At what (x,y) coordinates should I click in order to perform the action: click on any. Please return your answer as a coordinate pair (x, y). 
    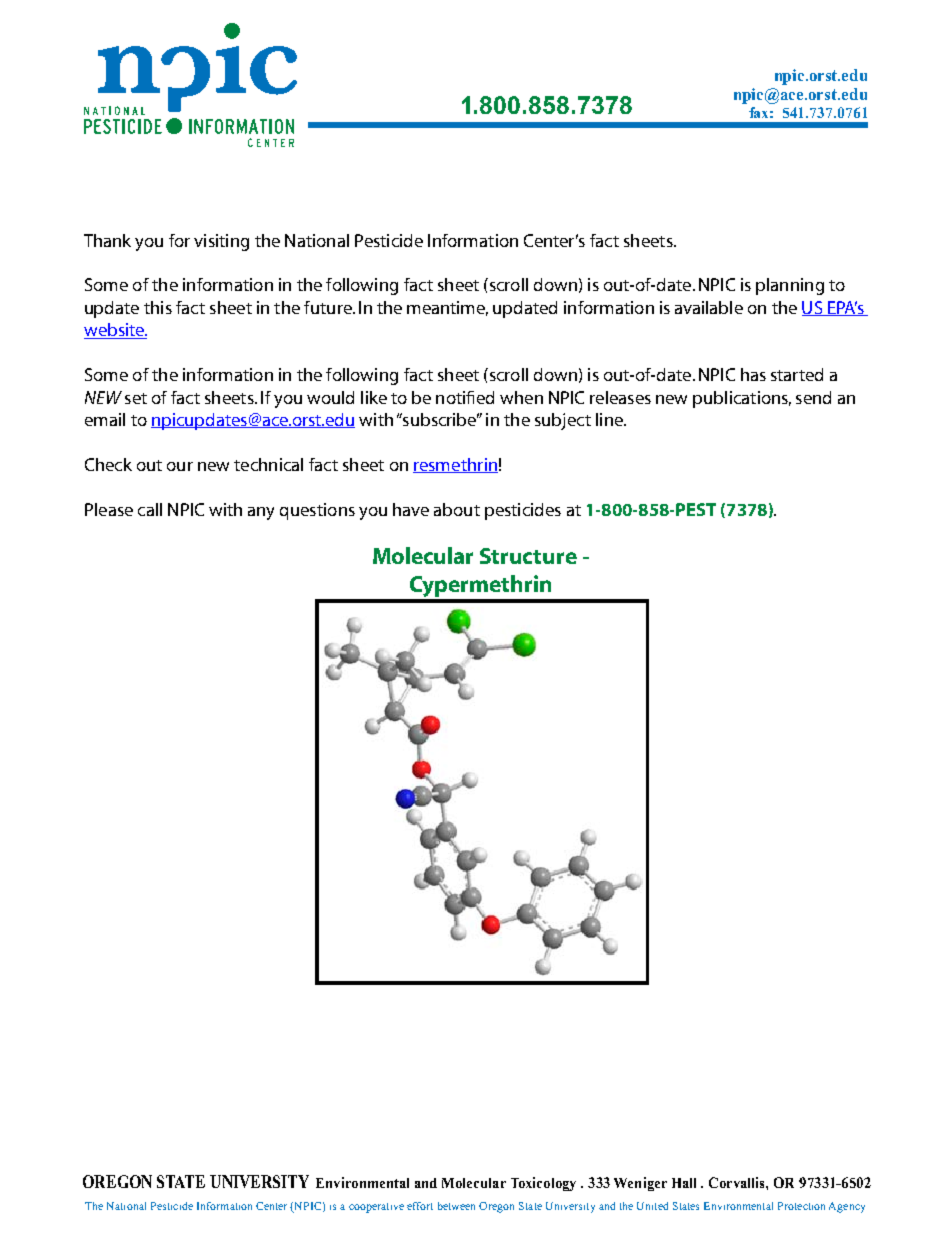
    Looking at the image, I should click on (261, 513).
